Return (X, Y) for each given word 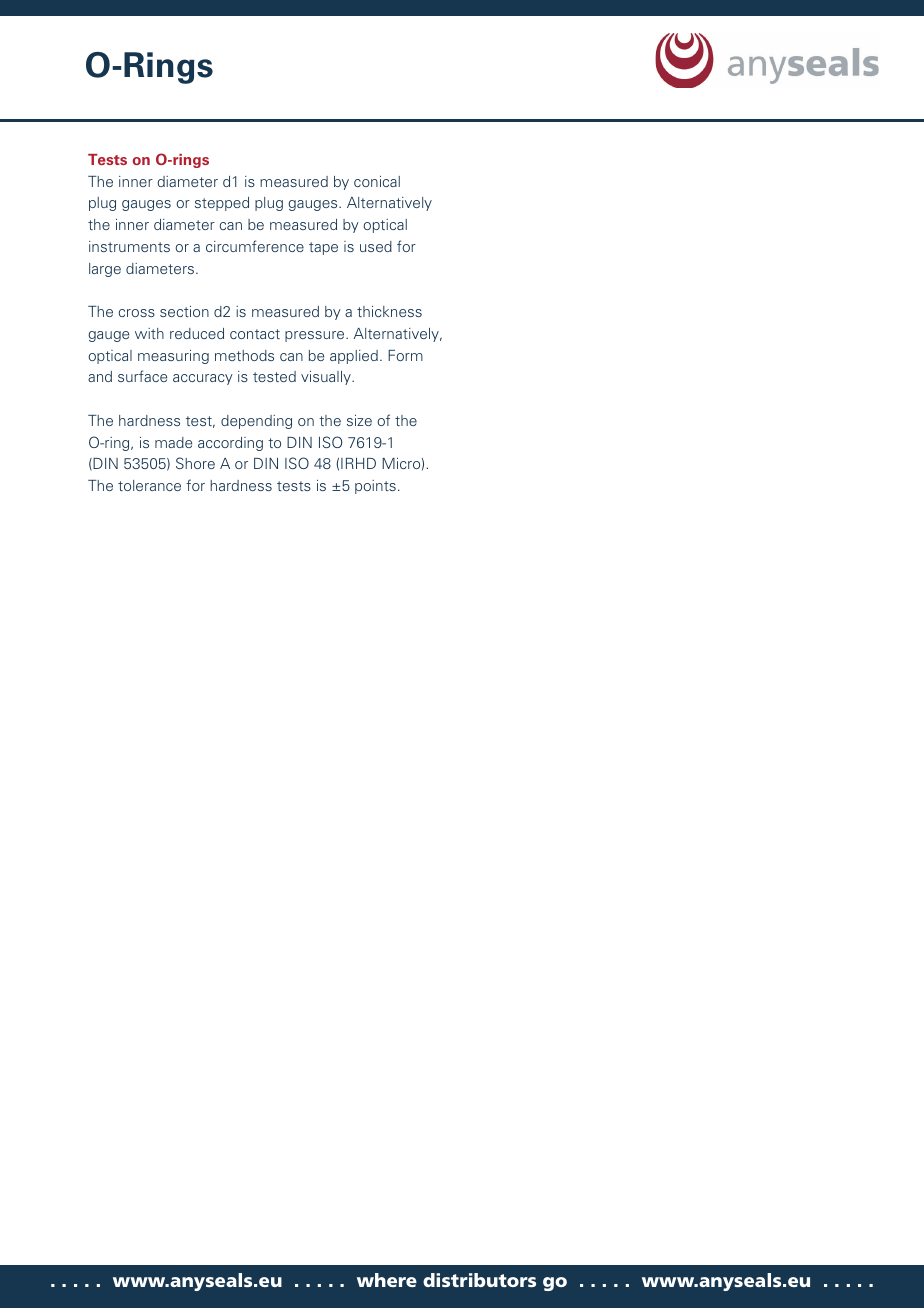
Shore (195, 463)
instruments (129, 246)
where (387, 1280)
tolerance (149, 485)
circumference (255, 246)
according (230, 444)
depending (256, 422)
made (173, 442)
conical (377, 181)
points (375, 487)
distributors (479, 1280)
